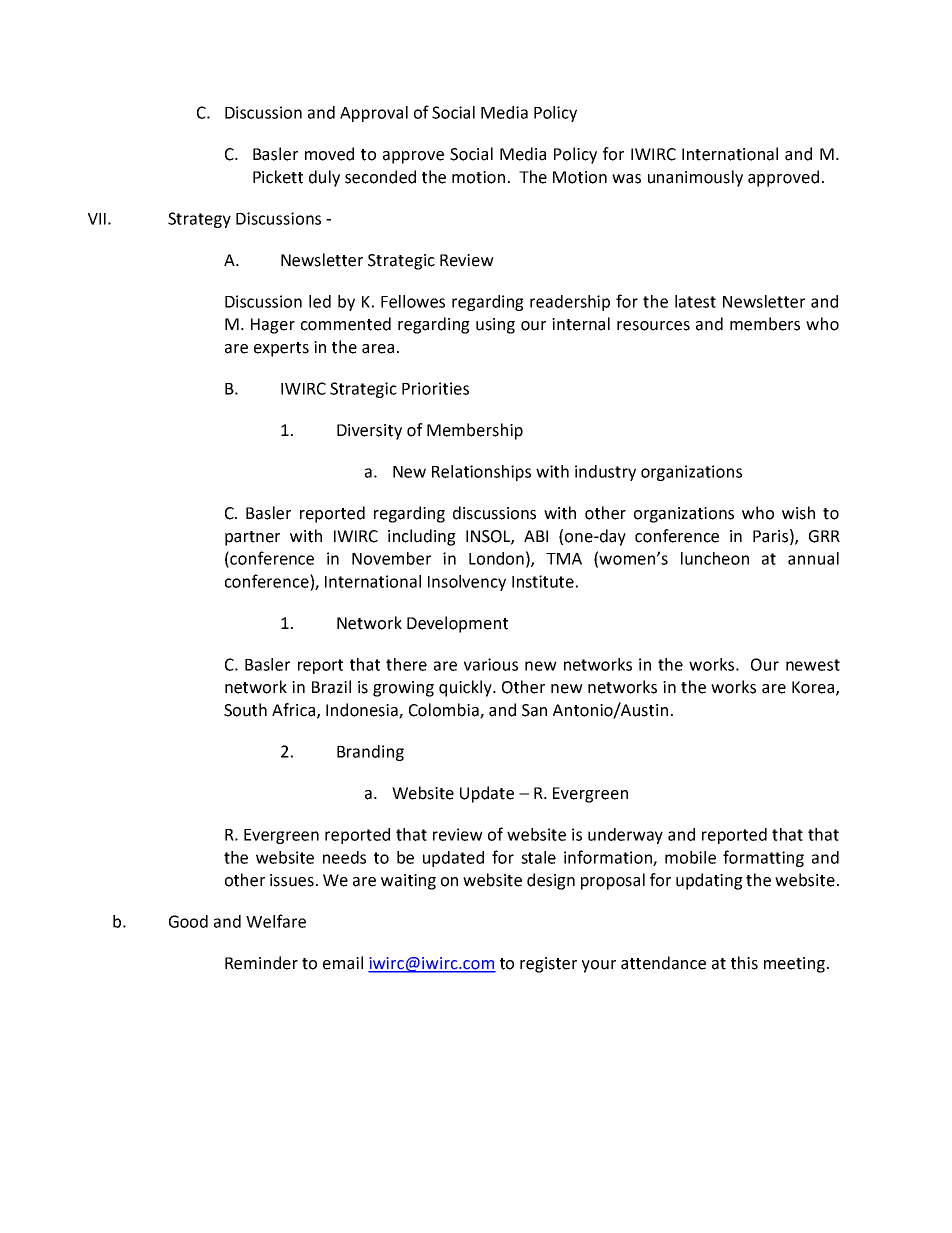  I want to click on luncheon, so click(715, 558).
